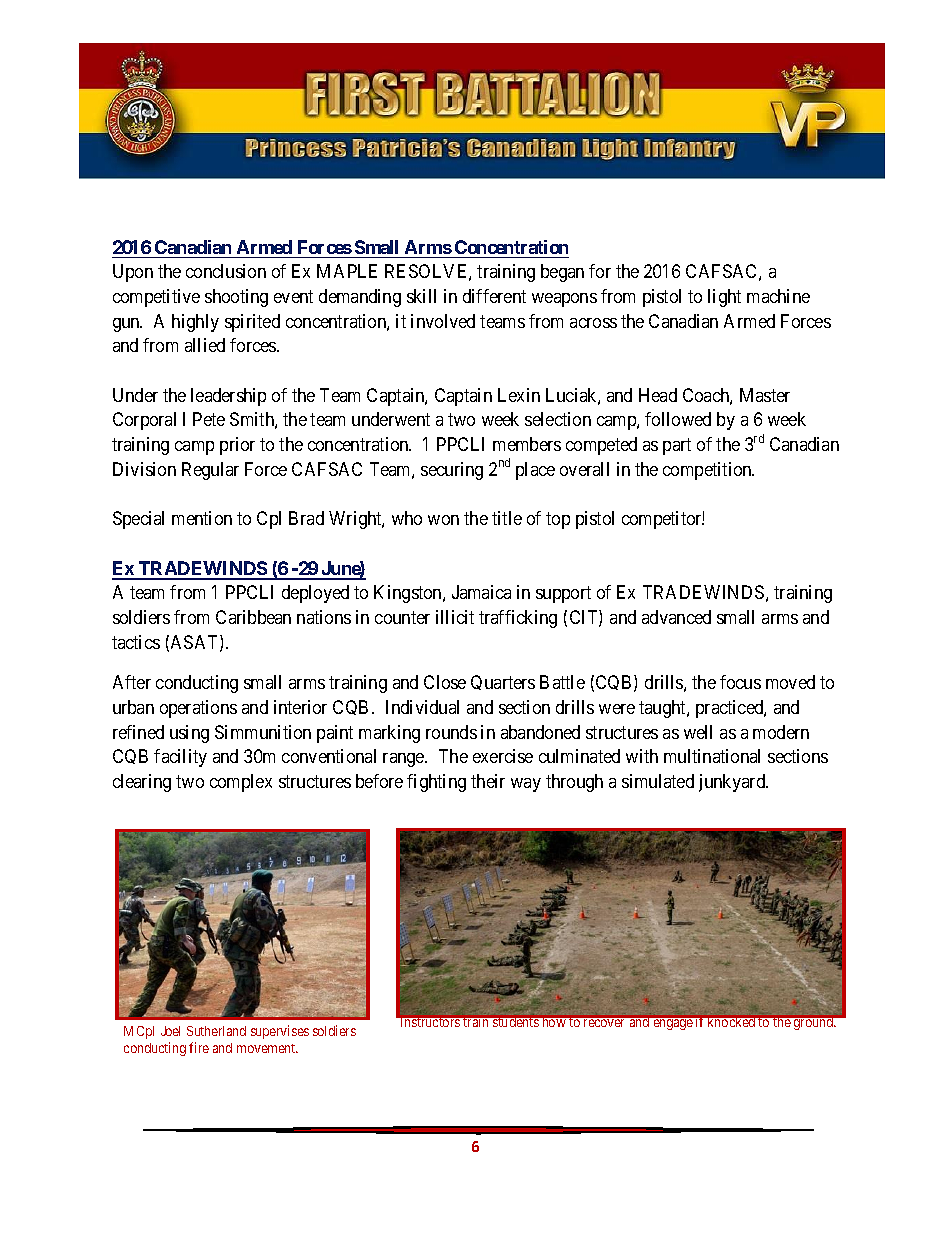  Describe the element at coordinates (216, 1031) in the page. I see `Sutherland` at that location.
